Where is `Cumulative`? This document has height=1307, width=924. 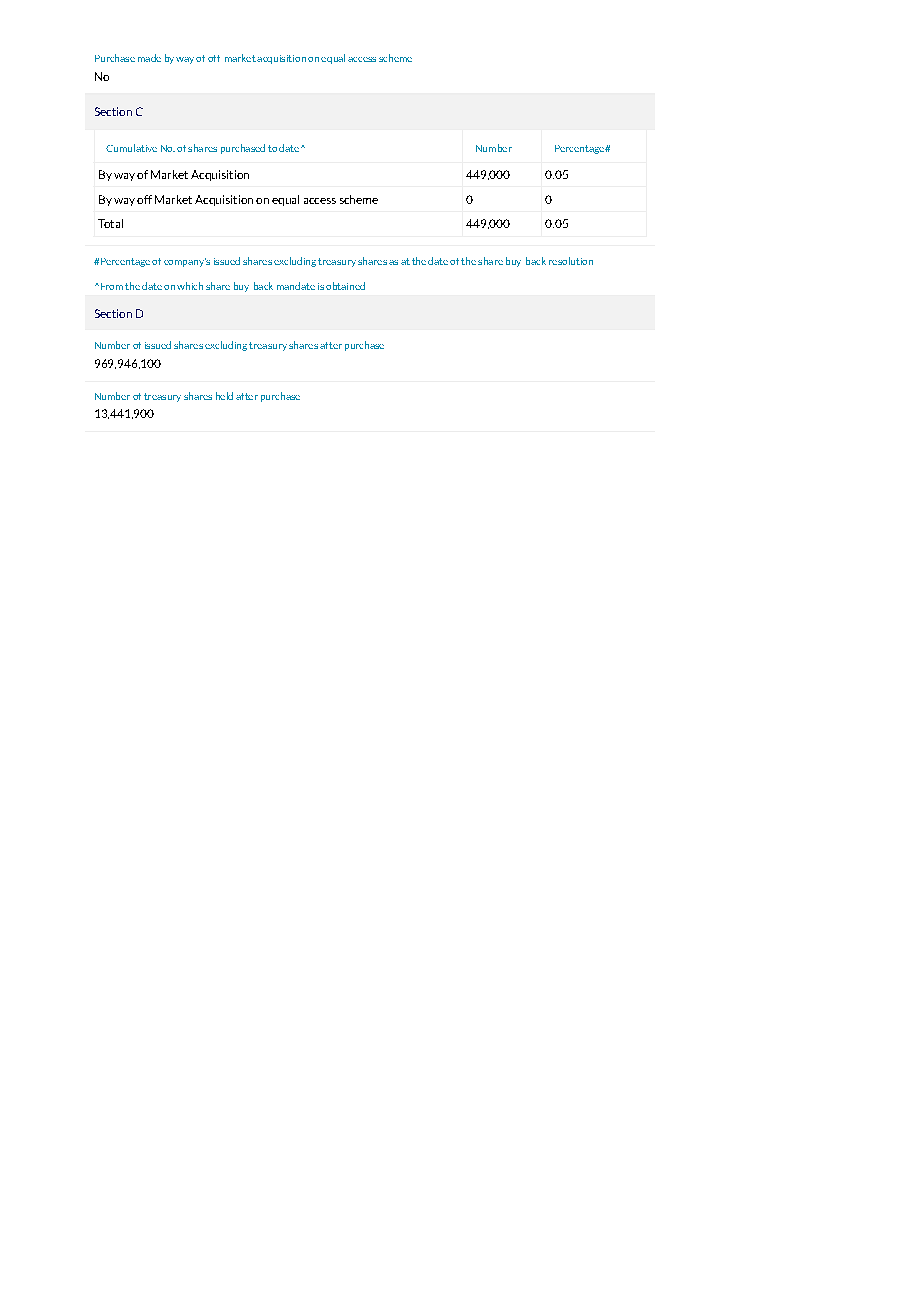
Cumulative is located at coordinates (131, 148).
